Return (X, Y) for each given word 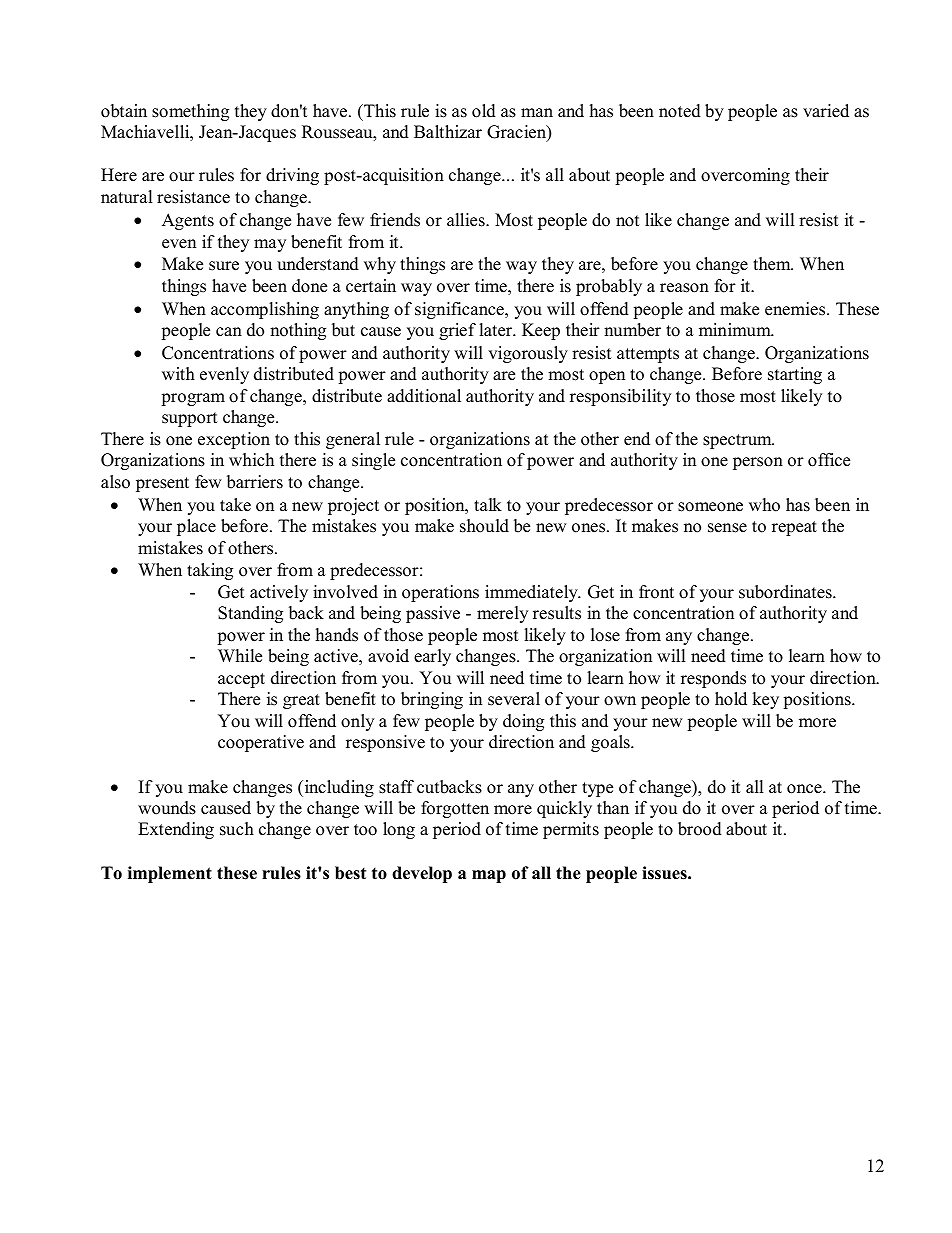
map (489, 876)
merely (502, 614)
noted (680, 111)
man (537, 112)
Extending (176, 830)
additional (424, 396)
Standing (250, 614)
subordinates (786, 592)
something (190, 112)
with (178, 373)
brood (700, 829)
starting (795, 375)
